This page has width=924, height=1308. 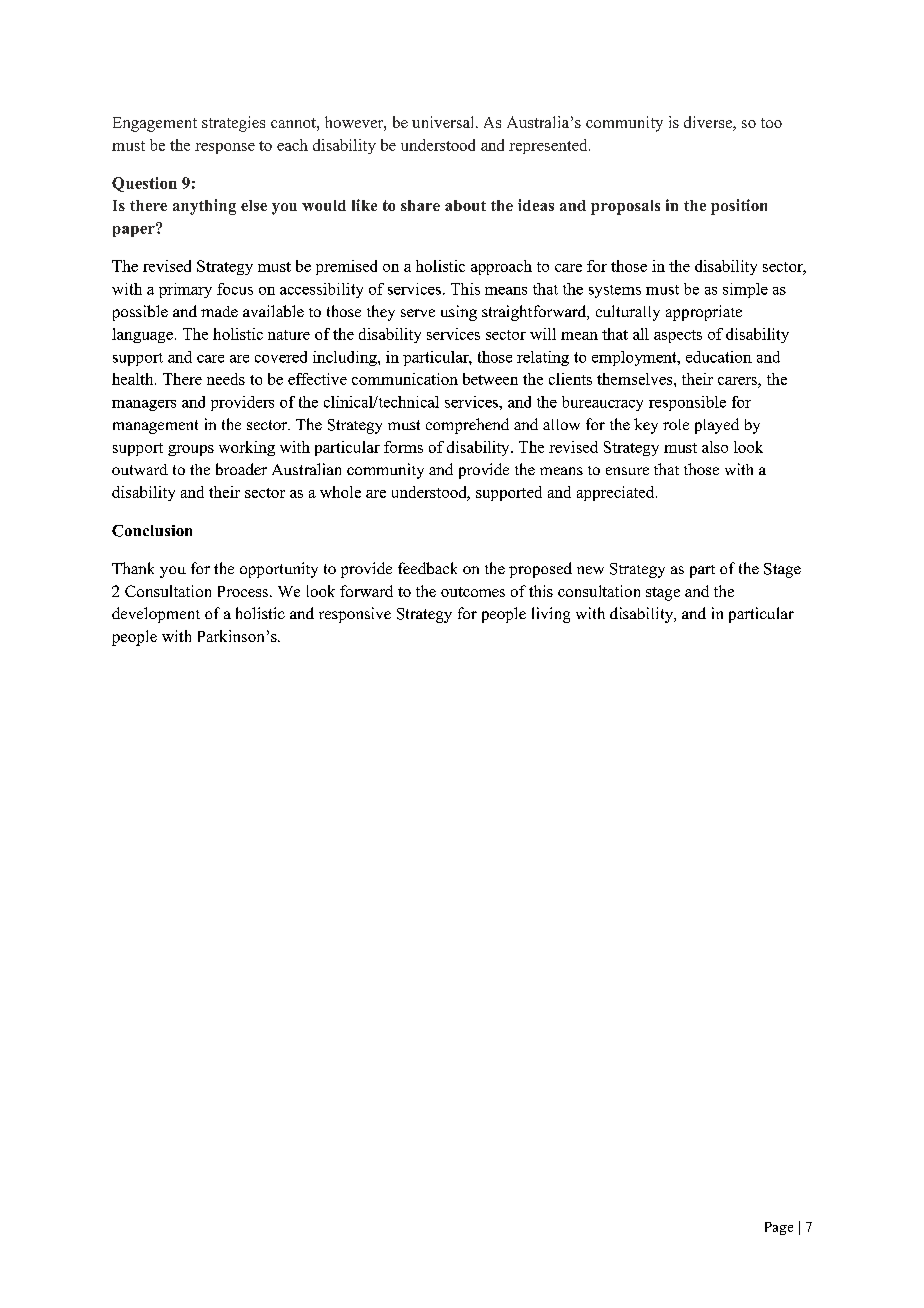 What do you see at coordinates (156, 615) in the page?
I see `development` at bounding box center [156, 615].
